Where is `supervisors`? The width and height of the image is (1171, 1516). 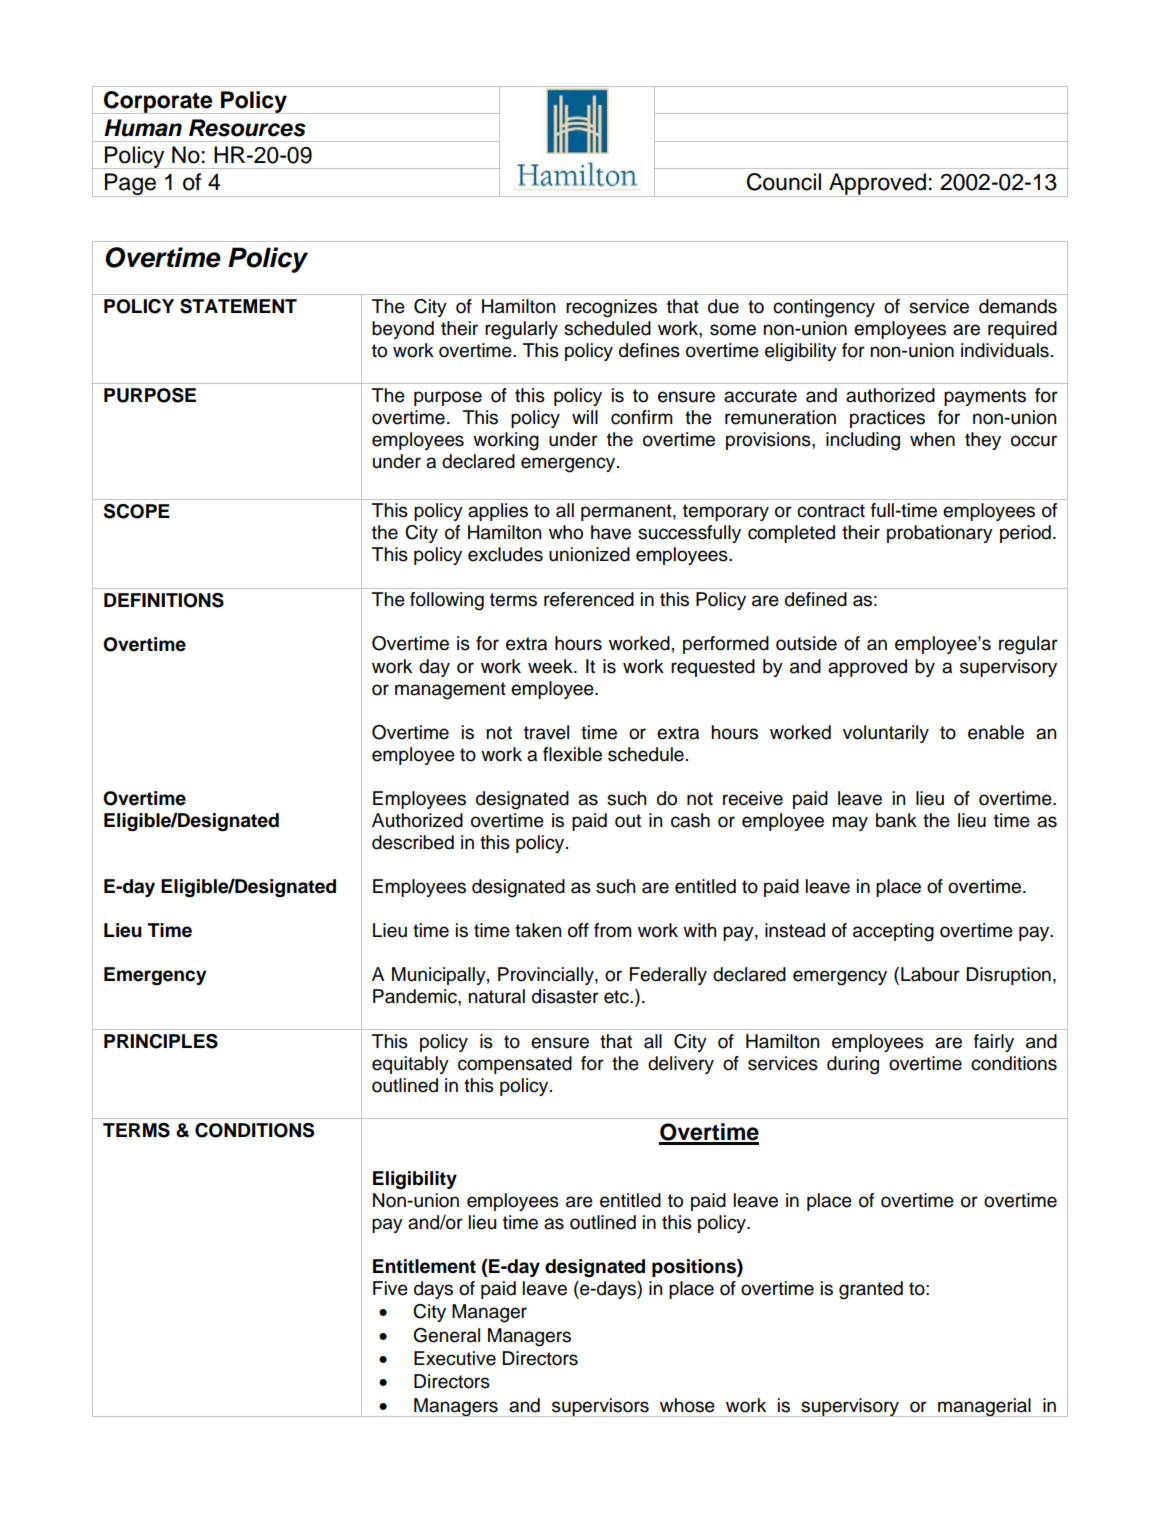 supervisors is located at coordinates (600, 1407).
